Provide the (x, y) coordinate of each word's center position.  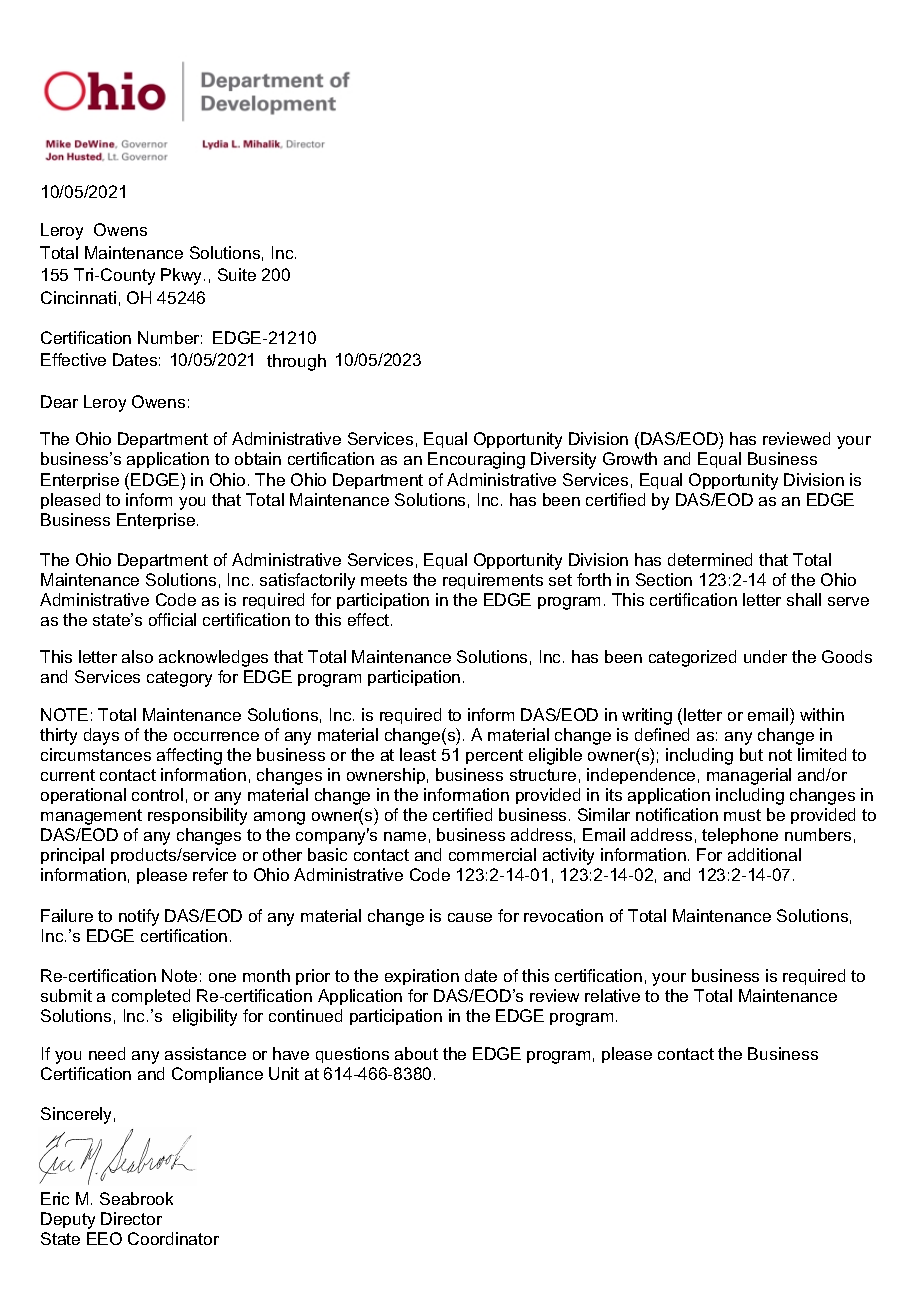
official (172, 619)
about (416, 1053)
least (418, 754)
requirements (493, 581)
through (296, 362)
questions (352, 1055)
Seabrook (136, 1198)
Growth (630, 458)
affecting (189, 756)
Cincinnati (78, 297)
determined (710, 559)
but (751, 754)
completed (151, 997)
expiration (422, 977)
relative (612, 995)
